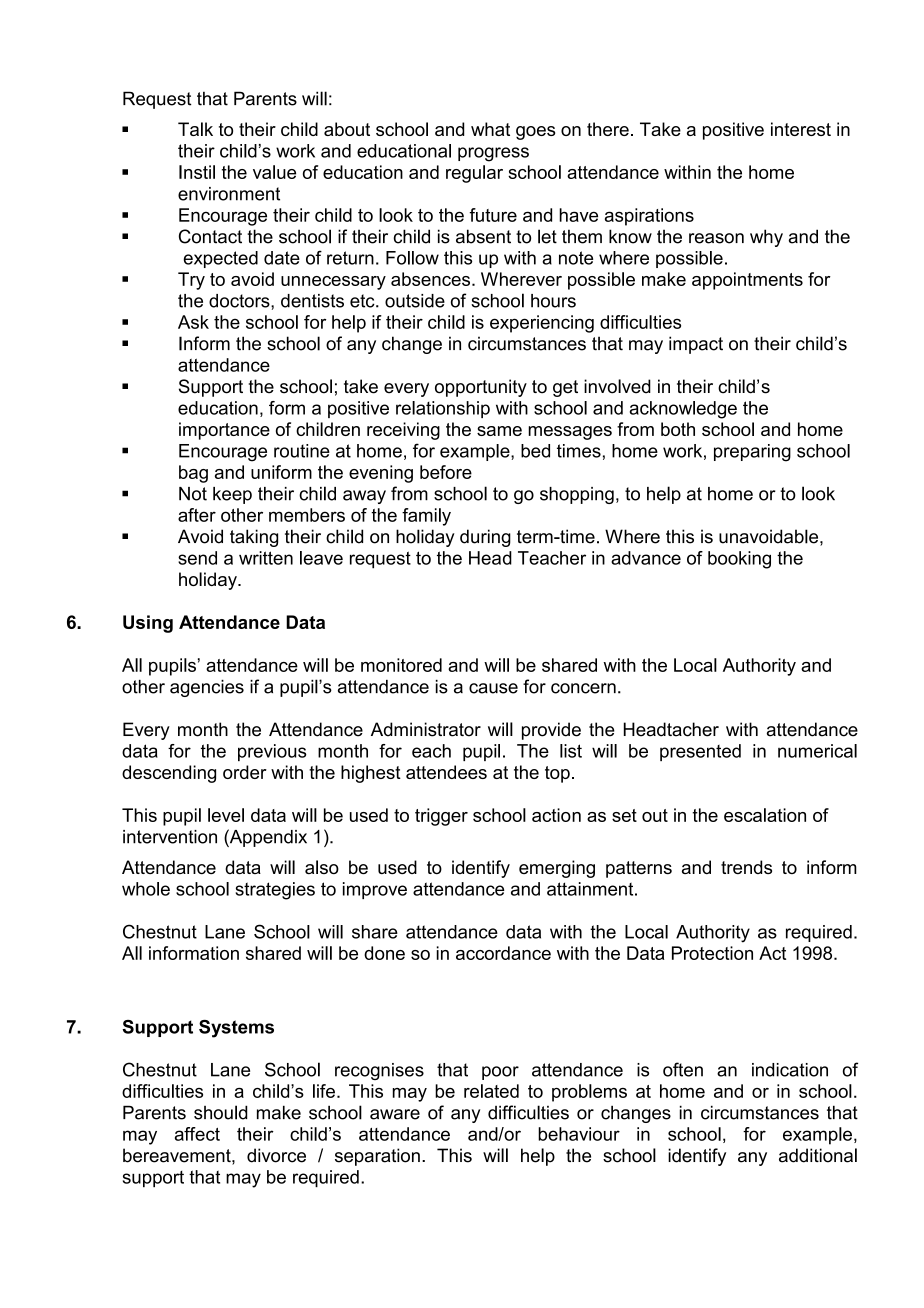 Image resolution: width=924 pixels, height=1308 pixels. I want to click on booking, so click(739, 560).
